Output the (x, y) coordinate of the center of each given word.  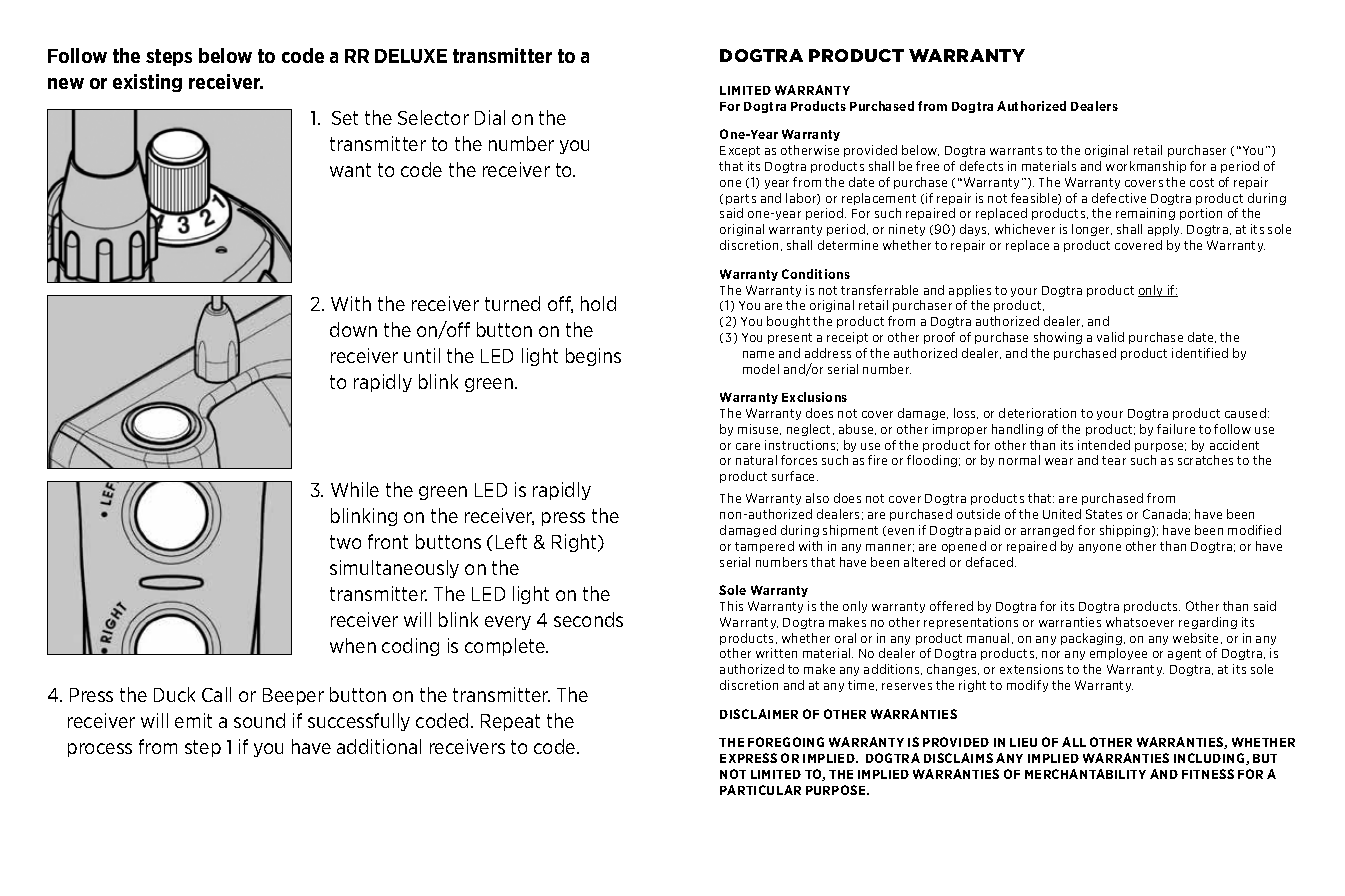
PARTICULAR (760, 790)
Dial (490, 117)
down (353, 329)
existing (147, 83)
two (345, 542)
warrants (1016, 150)
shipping (1126, 531)
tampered (764, 547)
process (100, 750)
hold (598, 303)
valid (1110, 337)
